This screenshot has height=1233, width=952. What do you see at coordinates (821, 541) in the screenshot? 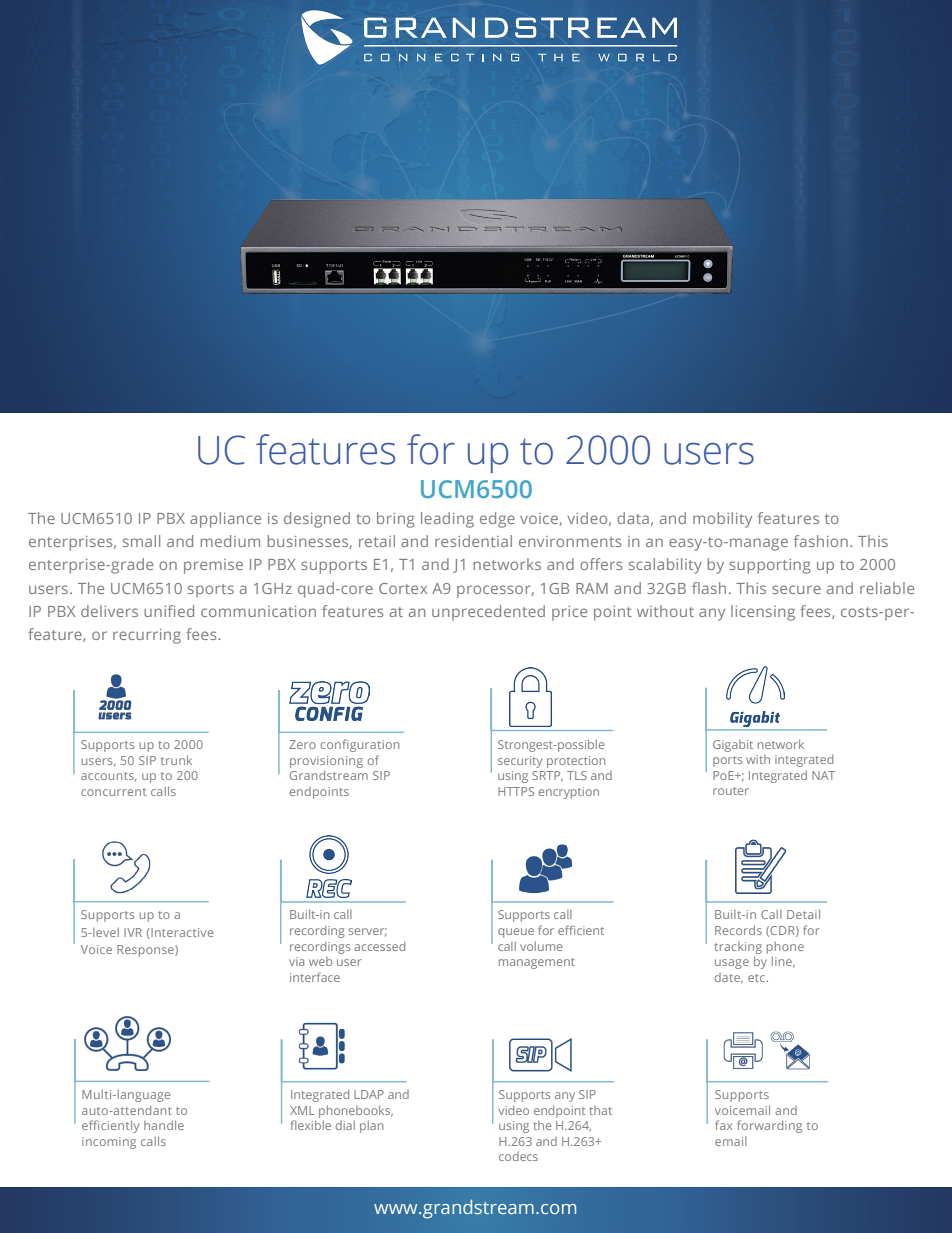
I see `fashion` at bounding box center [821, 541].
